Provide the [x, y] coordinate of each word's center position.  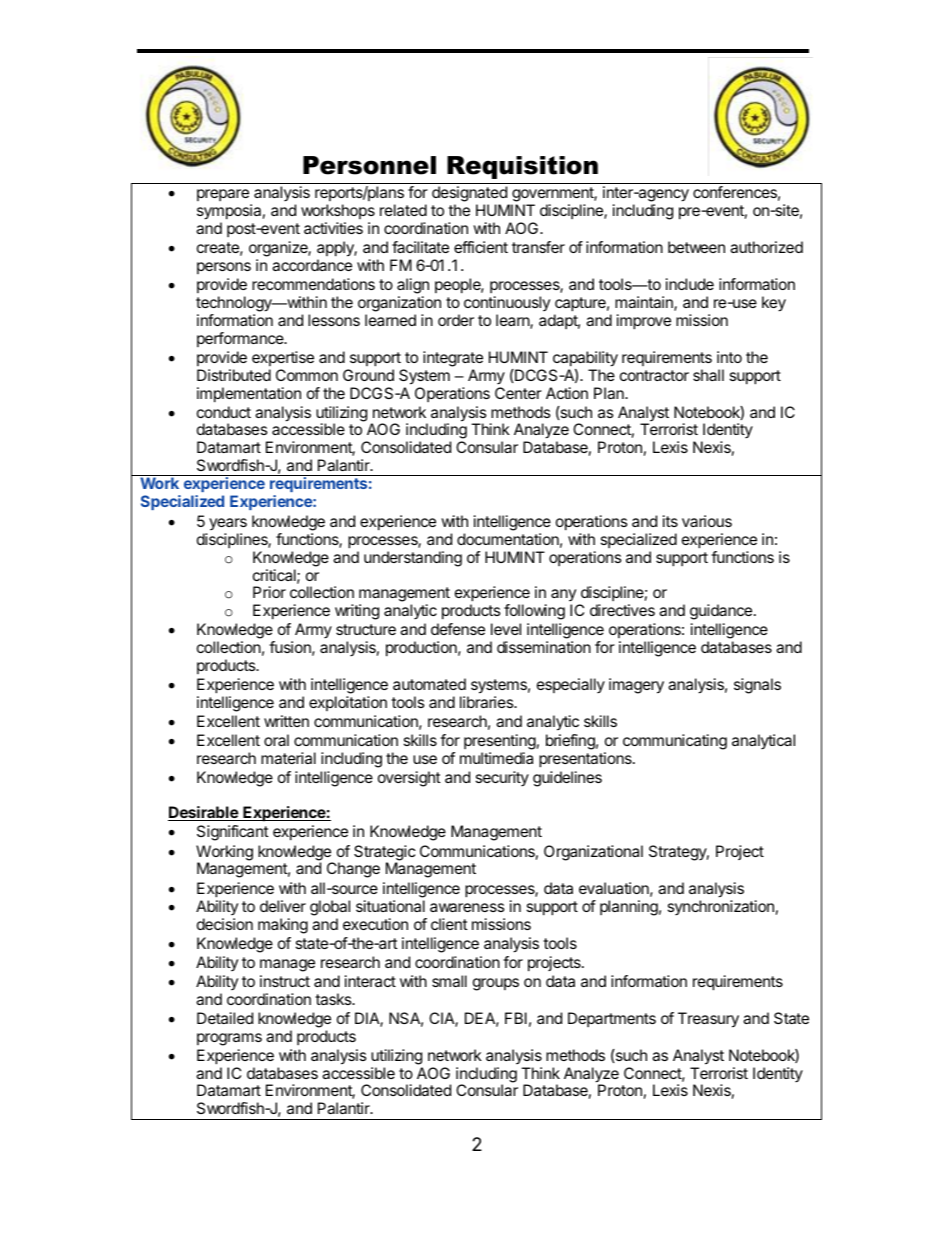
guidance [722, 612]
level [506, 629]
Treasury [708, 1020]
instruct [285, 981]
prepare [224, 197]
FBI [516, 1018]
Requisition [522, 167]
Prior [269, 592]
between [696, 247]
